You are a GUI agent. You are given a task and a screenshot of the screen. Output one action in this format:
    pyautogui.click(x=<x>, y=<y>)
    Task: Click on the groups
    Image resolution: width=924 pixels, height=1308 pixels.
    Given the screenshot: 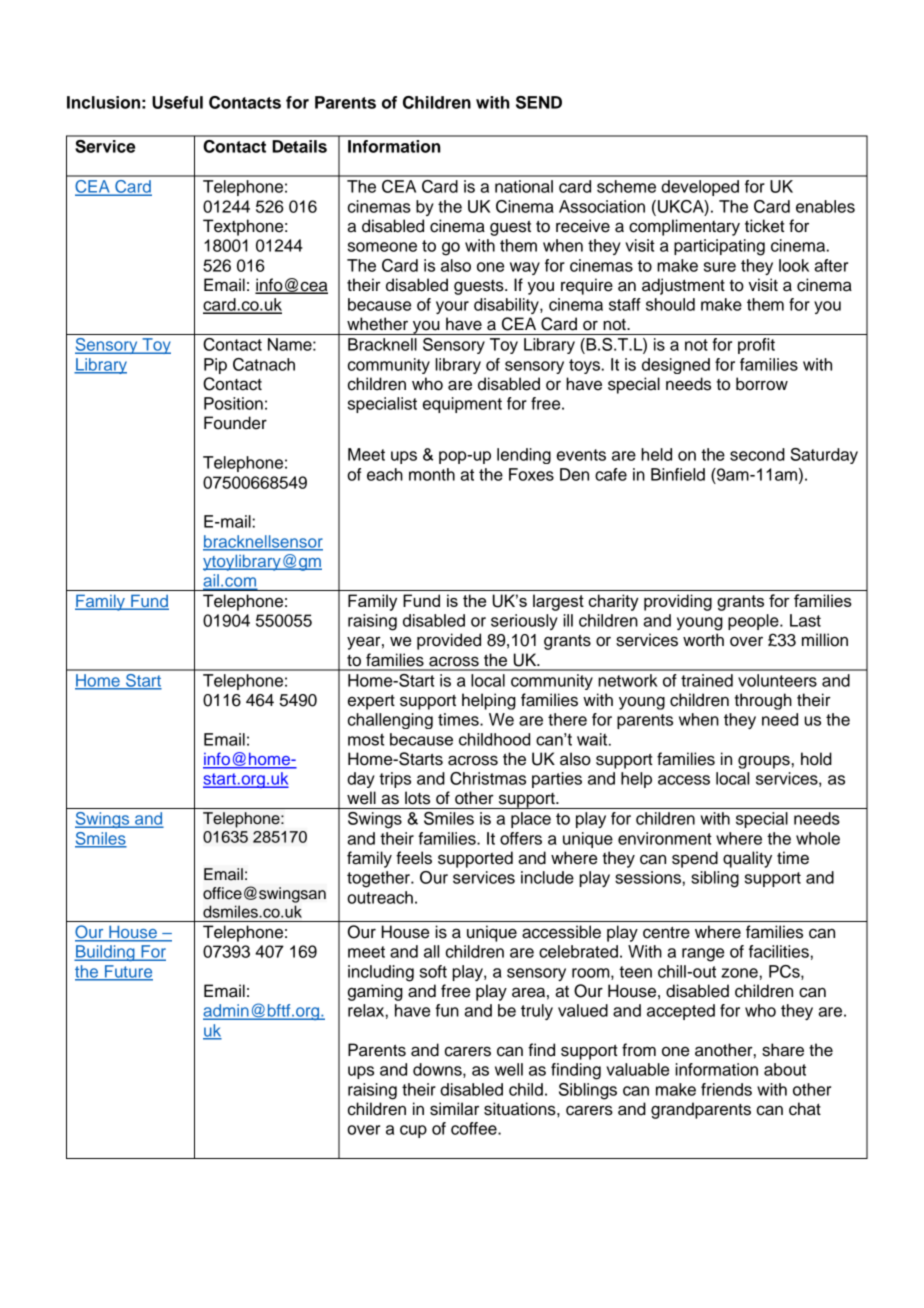 What is the action you would take?
    pyautogui.click(x=764, y=762)
